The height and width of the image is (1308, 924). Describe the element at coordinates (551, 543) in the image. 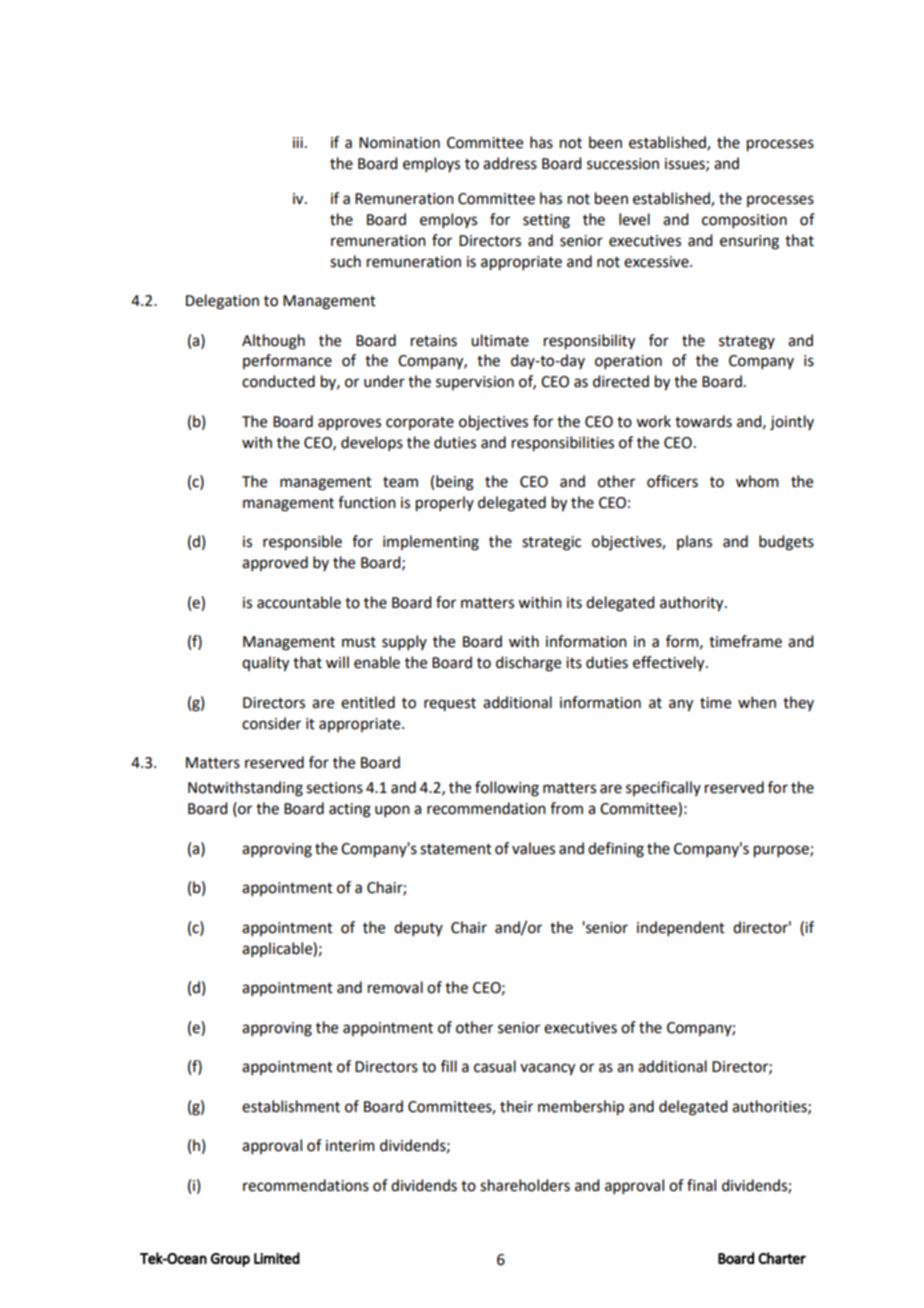

I see `strategic` at that location.
